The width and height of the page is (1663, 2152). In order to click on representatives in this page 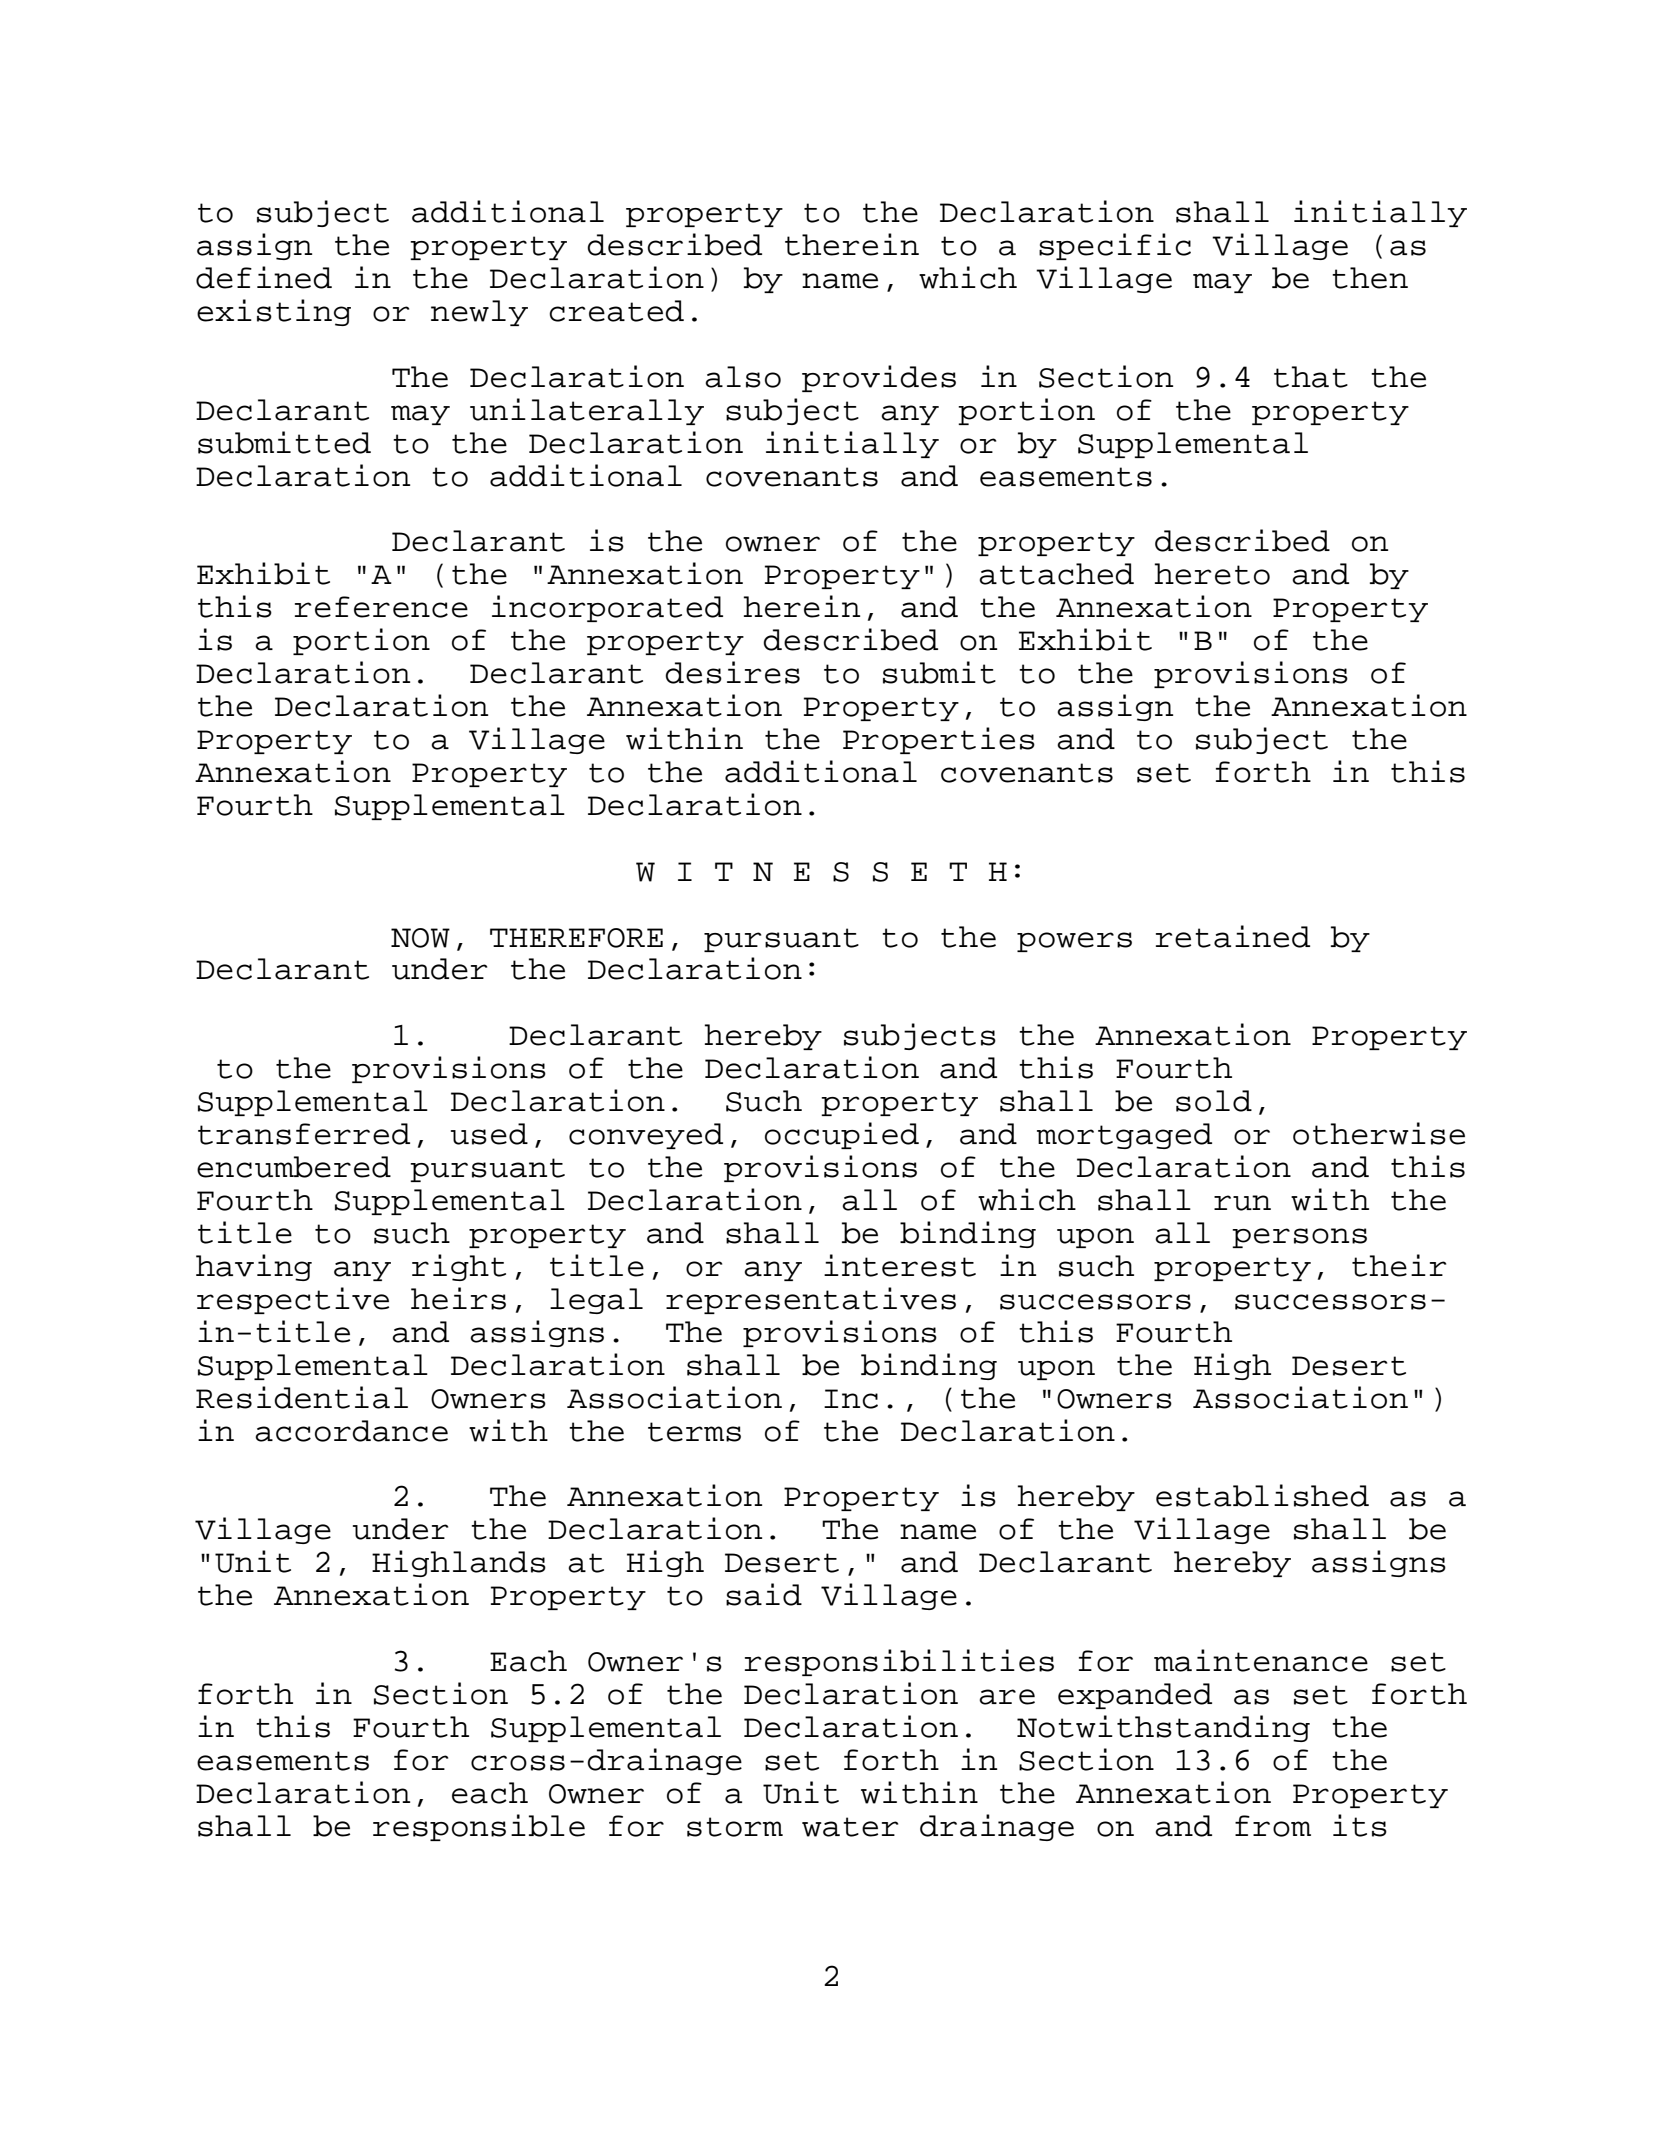, I will do `click(811, 1300)`.
